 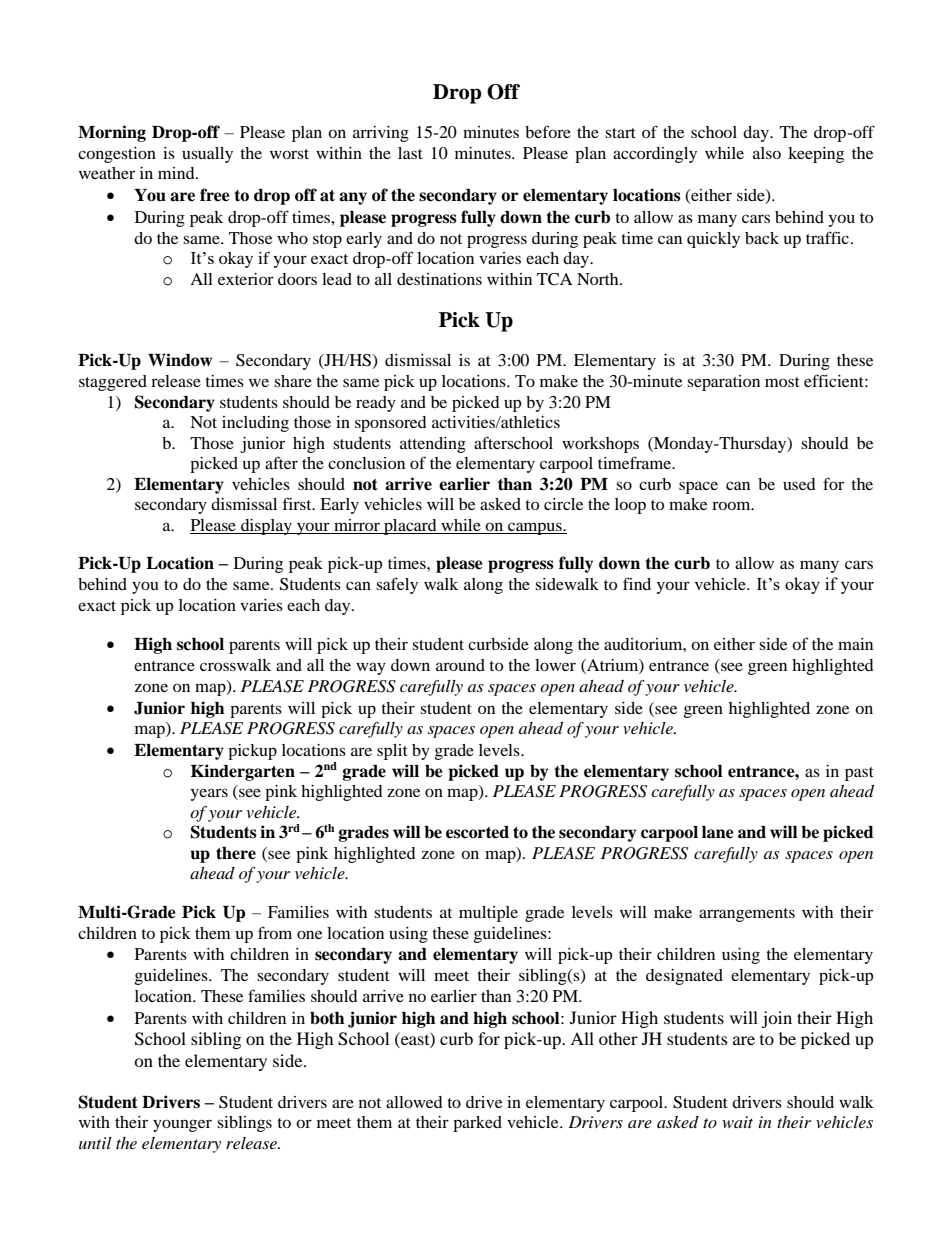 I want to click on display, so click(x=266, y=527).
